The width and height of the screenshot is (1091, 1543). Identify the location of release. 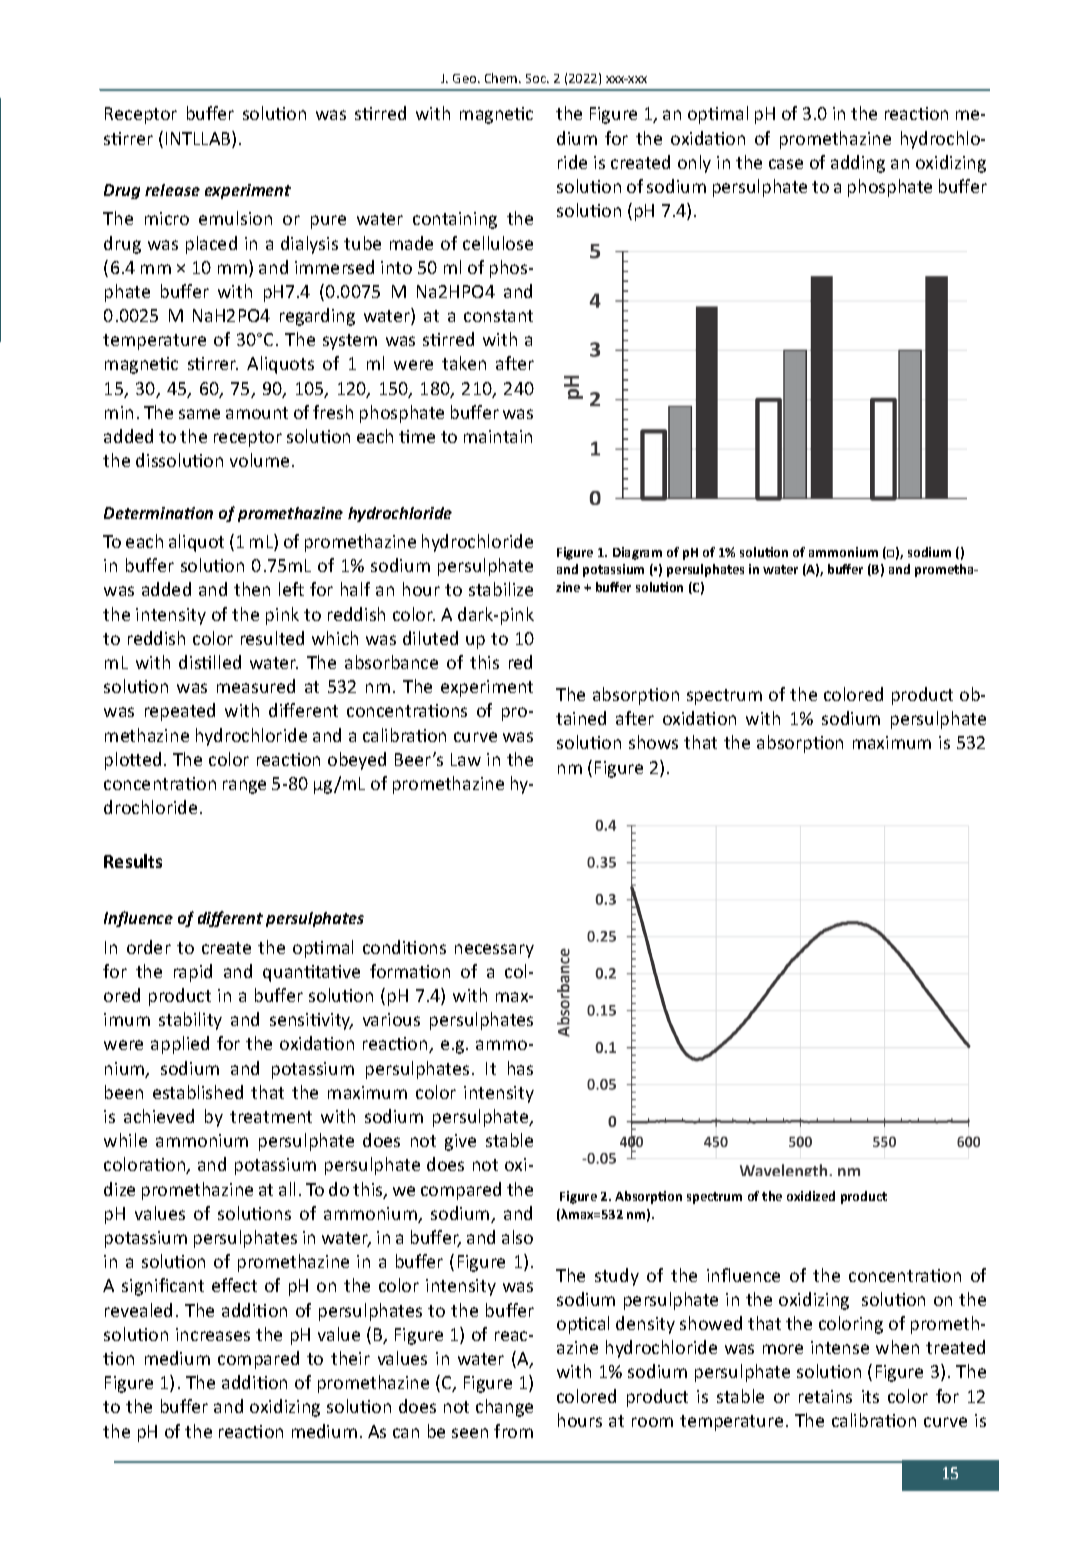
(172, 190).
